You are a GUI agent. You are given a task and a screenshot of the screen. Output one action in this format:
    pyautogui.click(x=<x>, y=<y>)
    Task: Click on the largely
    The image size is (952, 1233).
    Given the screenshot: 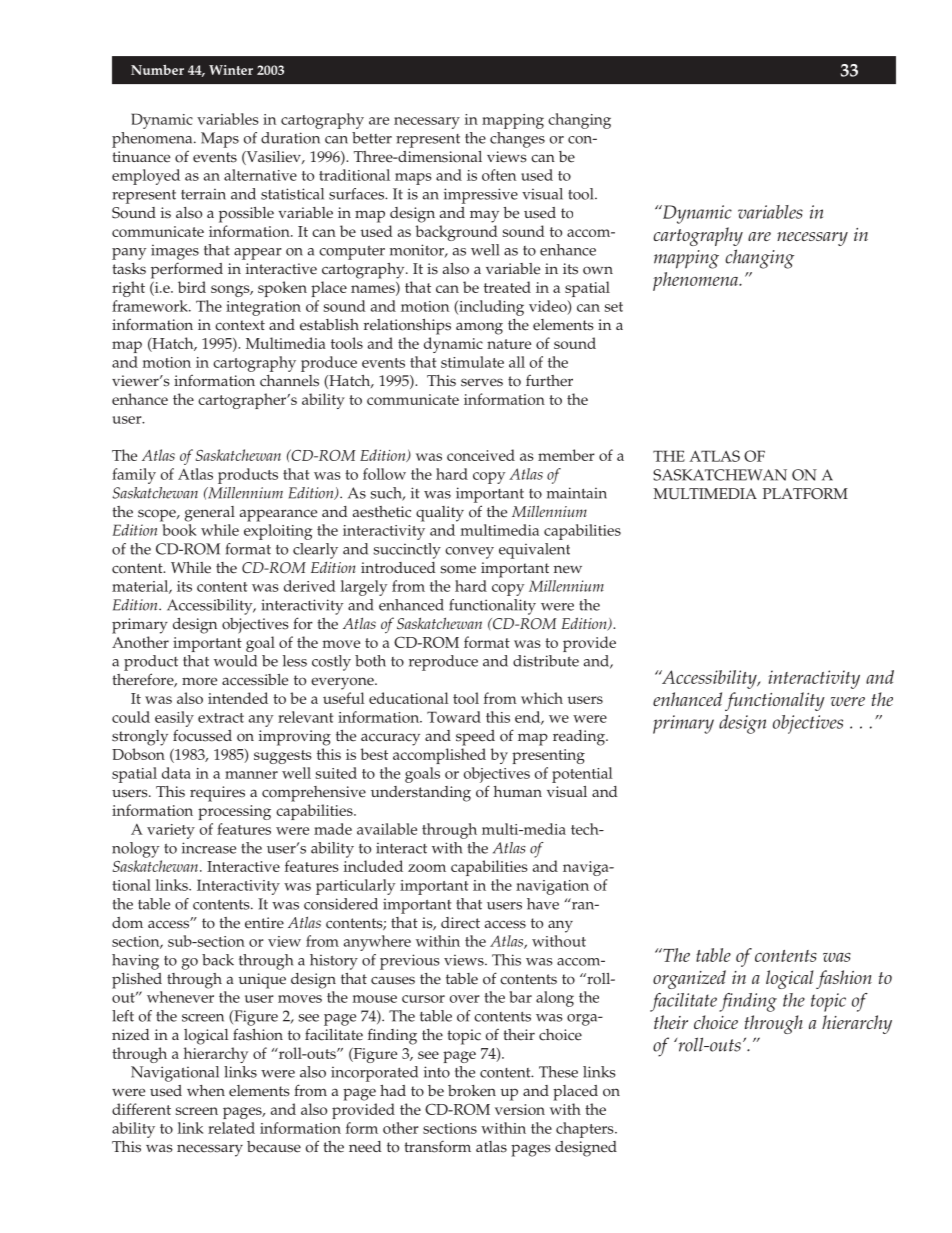 What is the action you would take?
    pyautogui.click(x=364, y=588)
